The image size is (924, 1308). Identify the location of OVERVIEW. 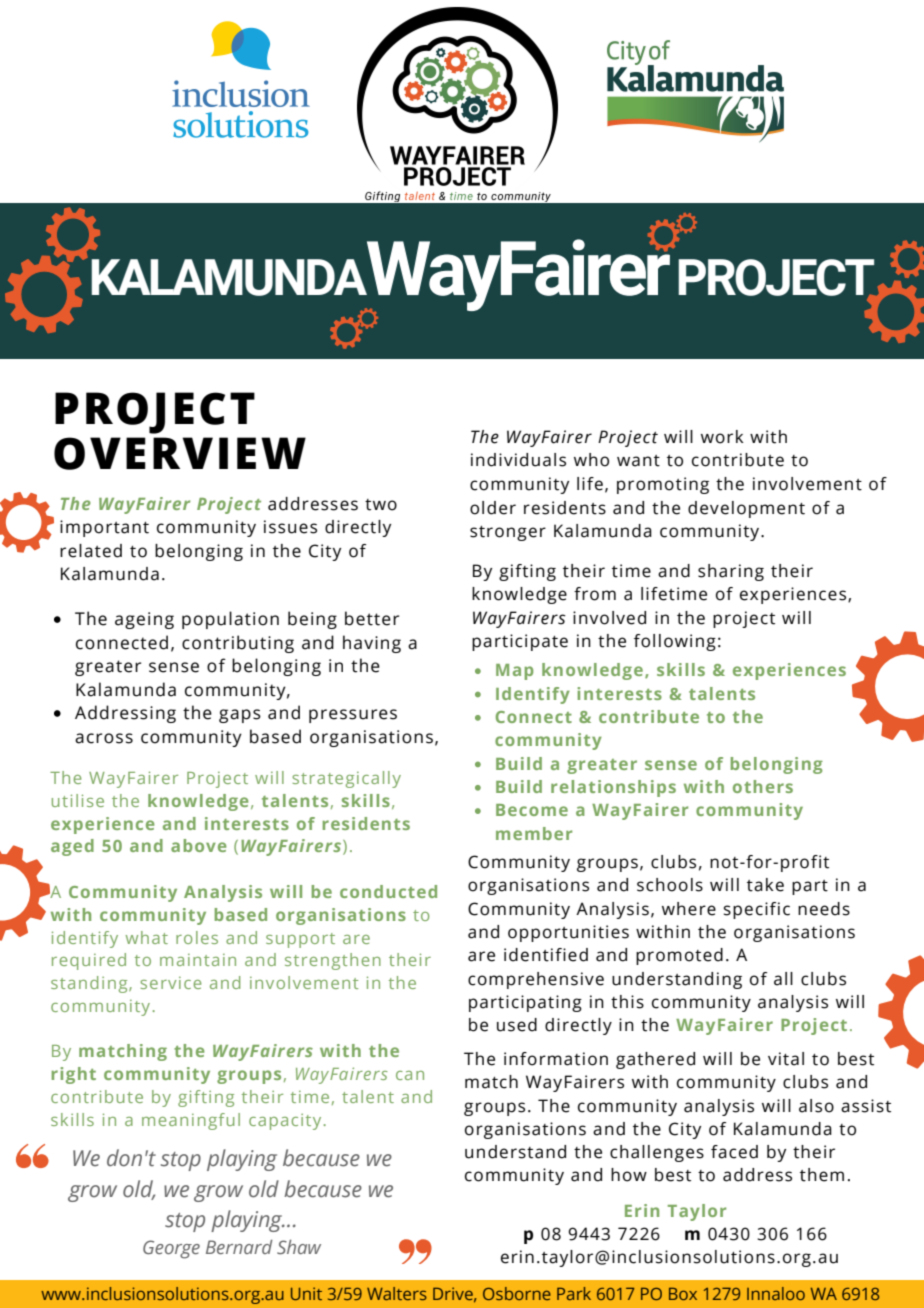
(180, 453).
